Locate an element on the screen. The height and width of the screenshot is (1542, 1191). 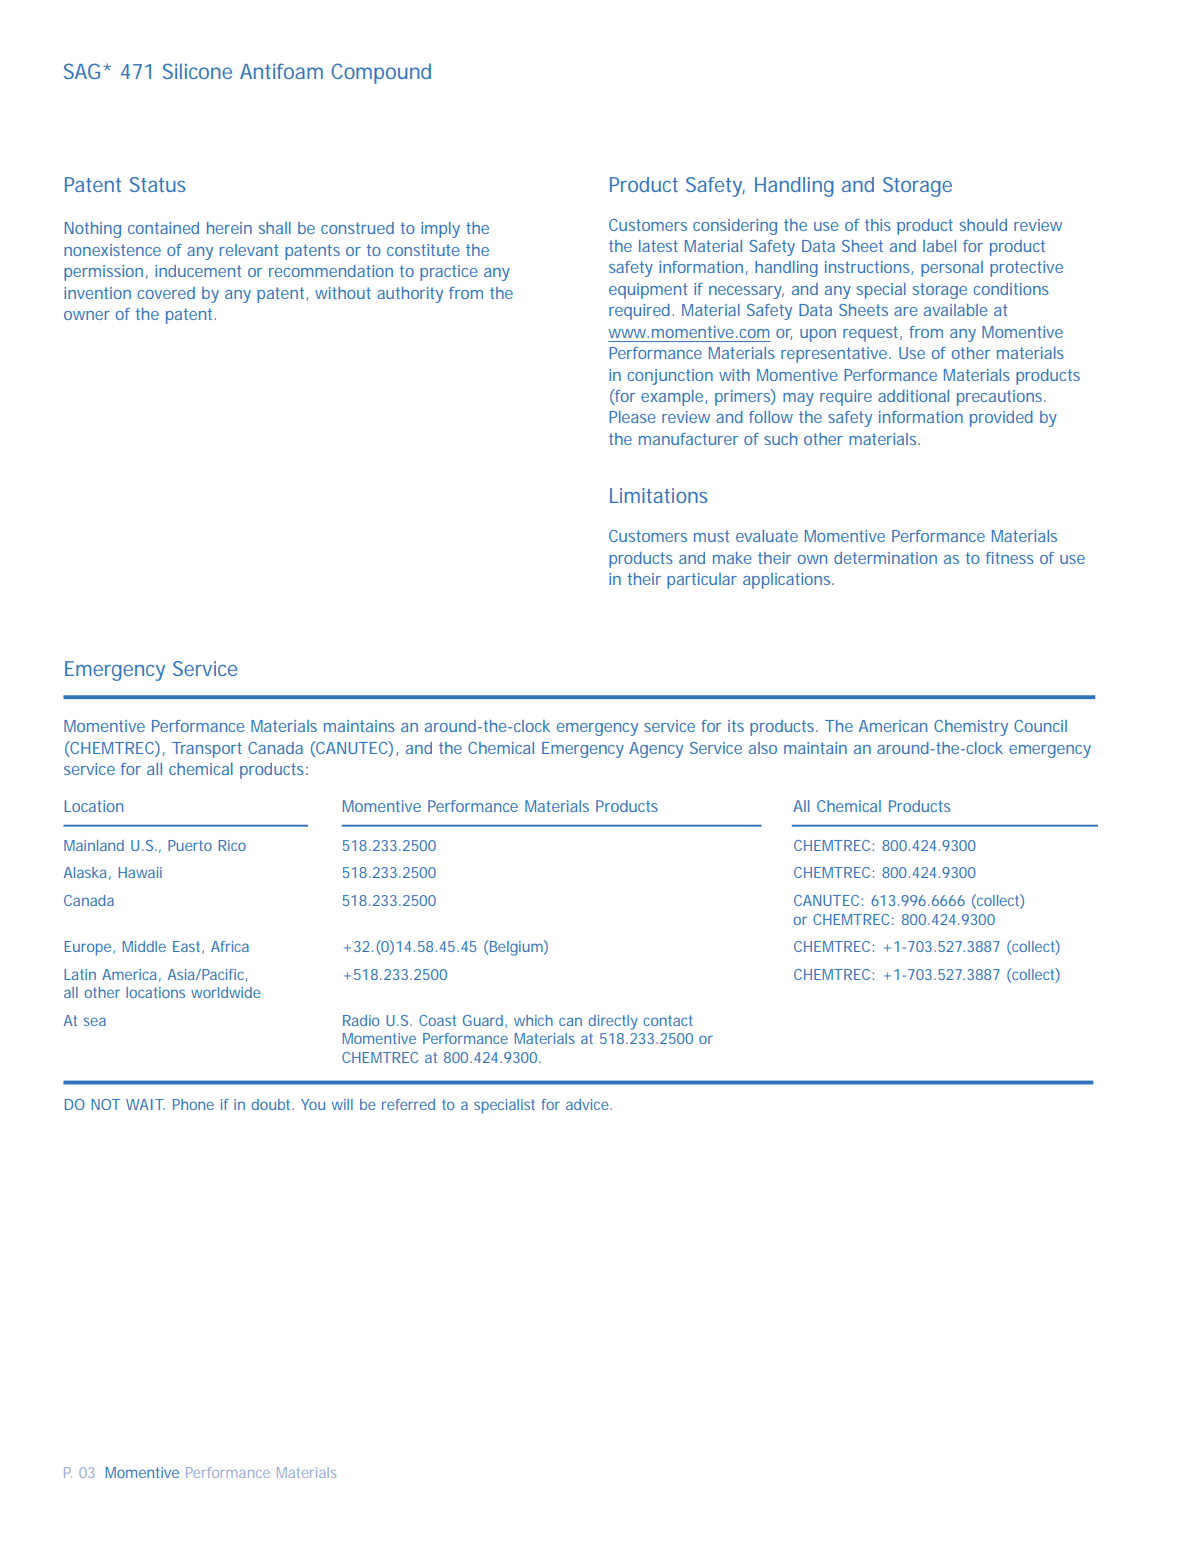
Compound is located at coordinates (381, 73).
